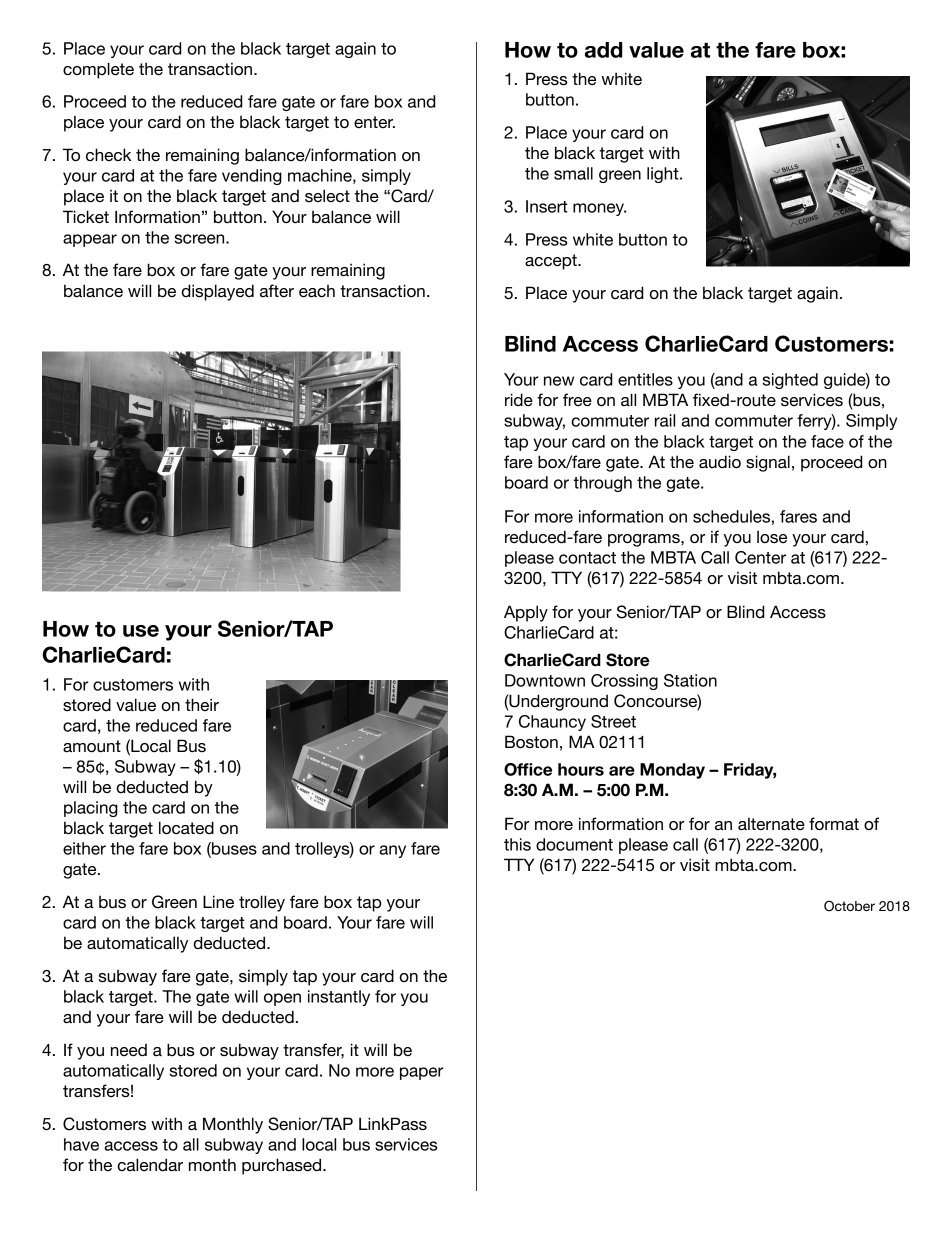 The height and width of the screenshot is (1233, 952). Describe the element at coordinates (528, 769) in the screenshot. I see `Office` at that location.
